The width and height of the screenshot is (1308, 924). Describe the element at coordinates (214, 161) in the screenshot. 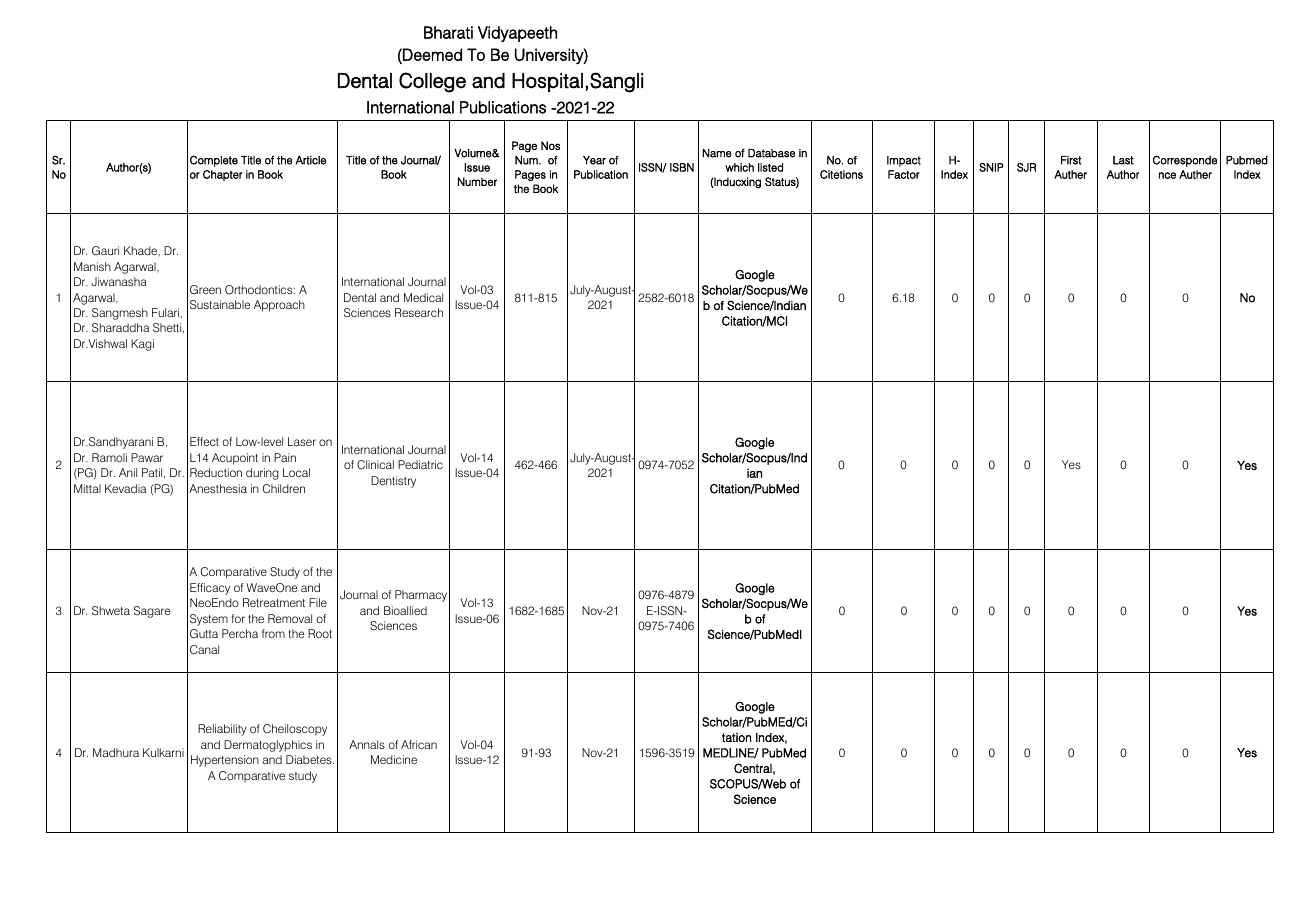

I see `Complete` at that location.
